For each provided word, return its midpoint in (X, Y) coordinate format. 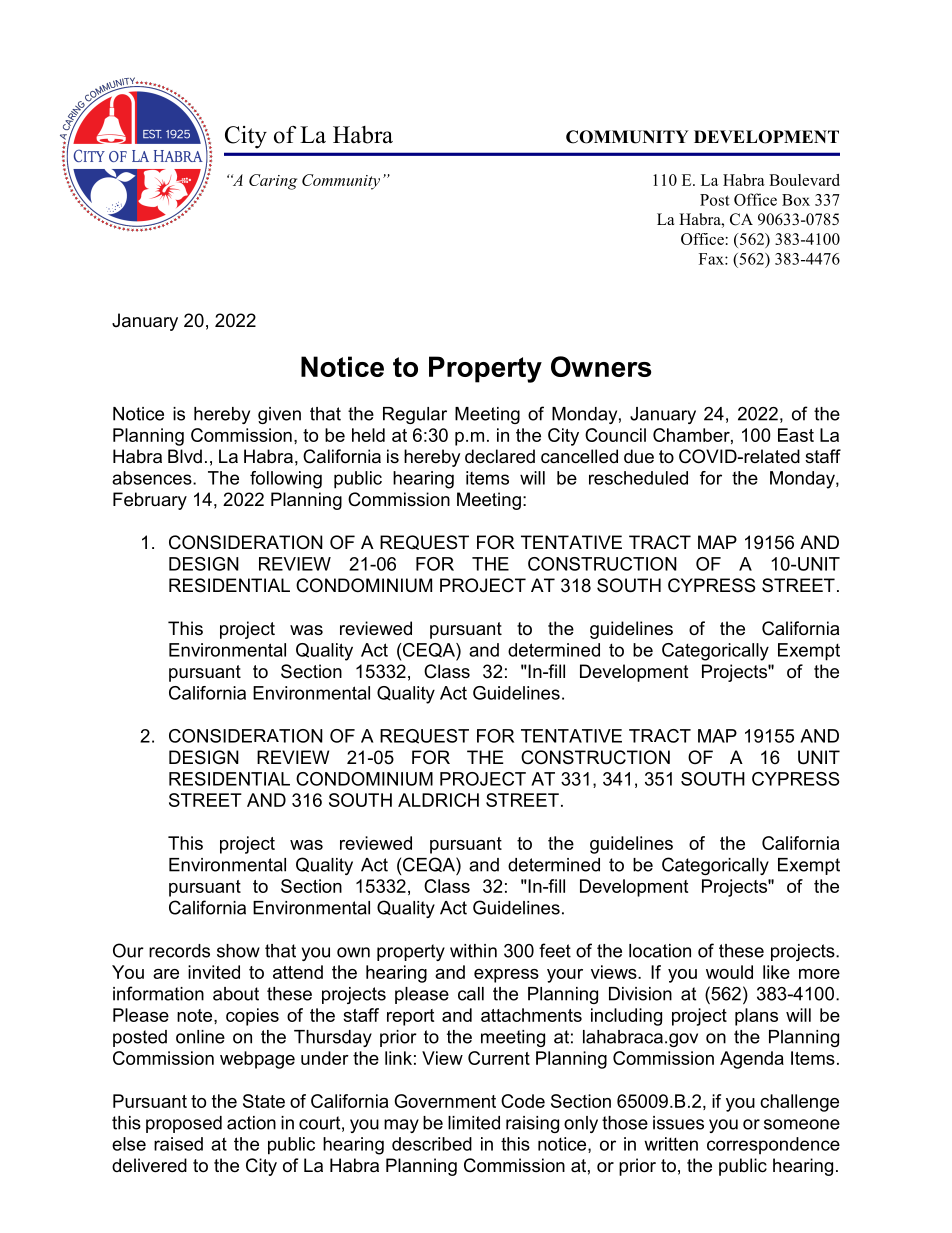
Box (796, 200)
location (660, 951)
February (150, 501)
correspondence (773, 1146)
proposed (184, 1124)
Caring (273, 182)
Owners (601, 366)
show (238, 951)
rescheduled (638, 478)
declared (500, 456)
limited (474, 1123)
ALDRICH (438, 800)
